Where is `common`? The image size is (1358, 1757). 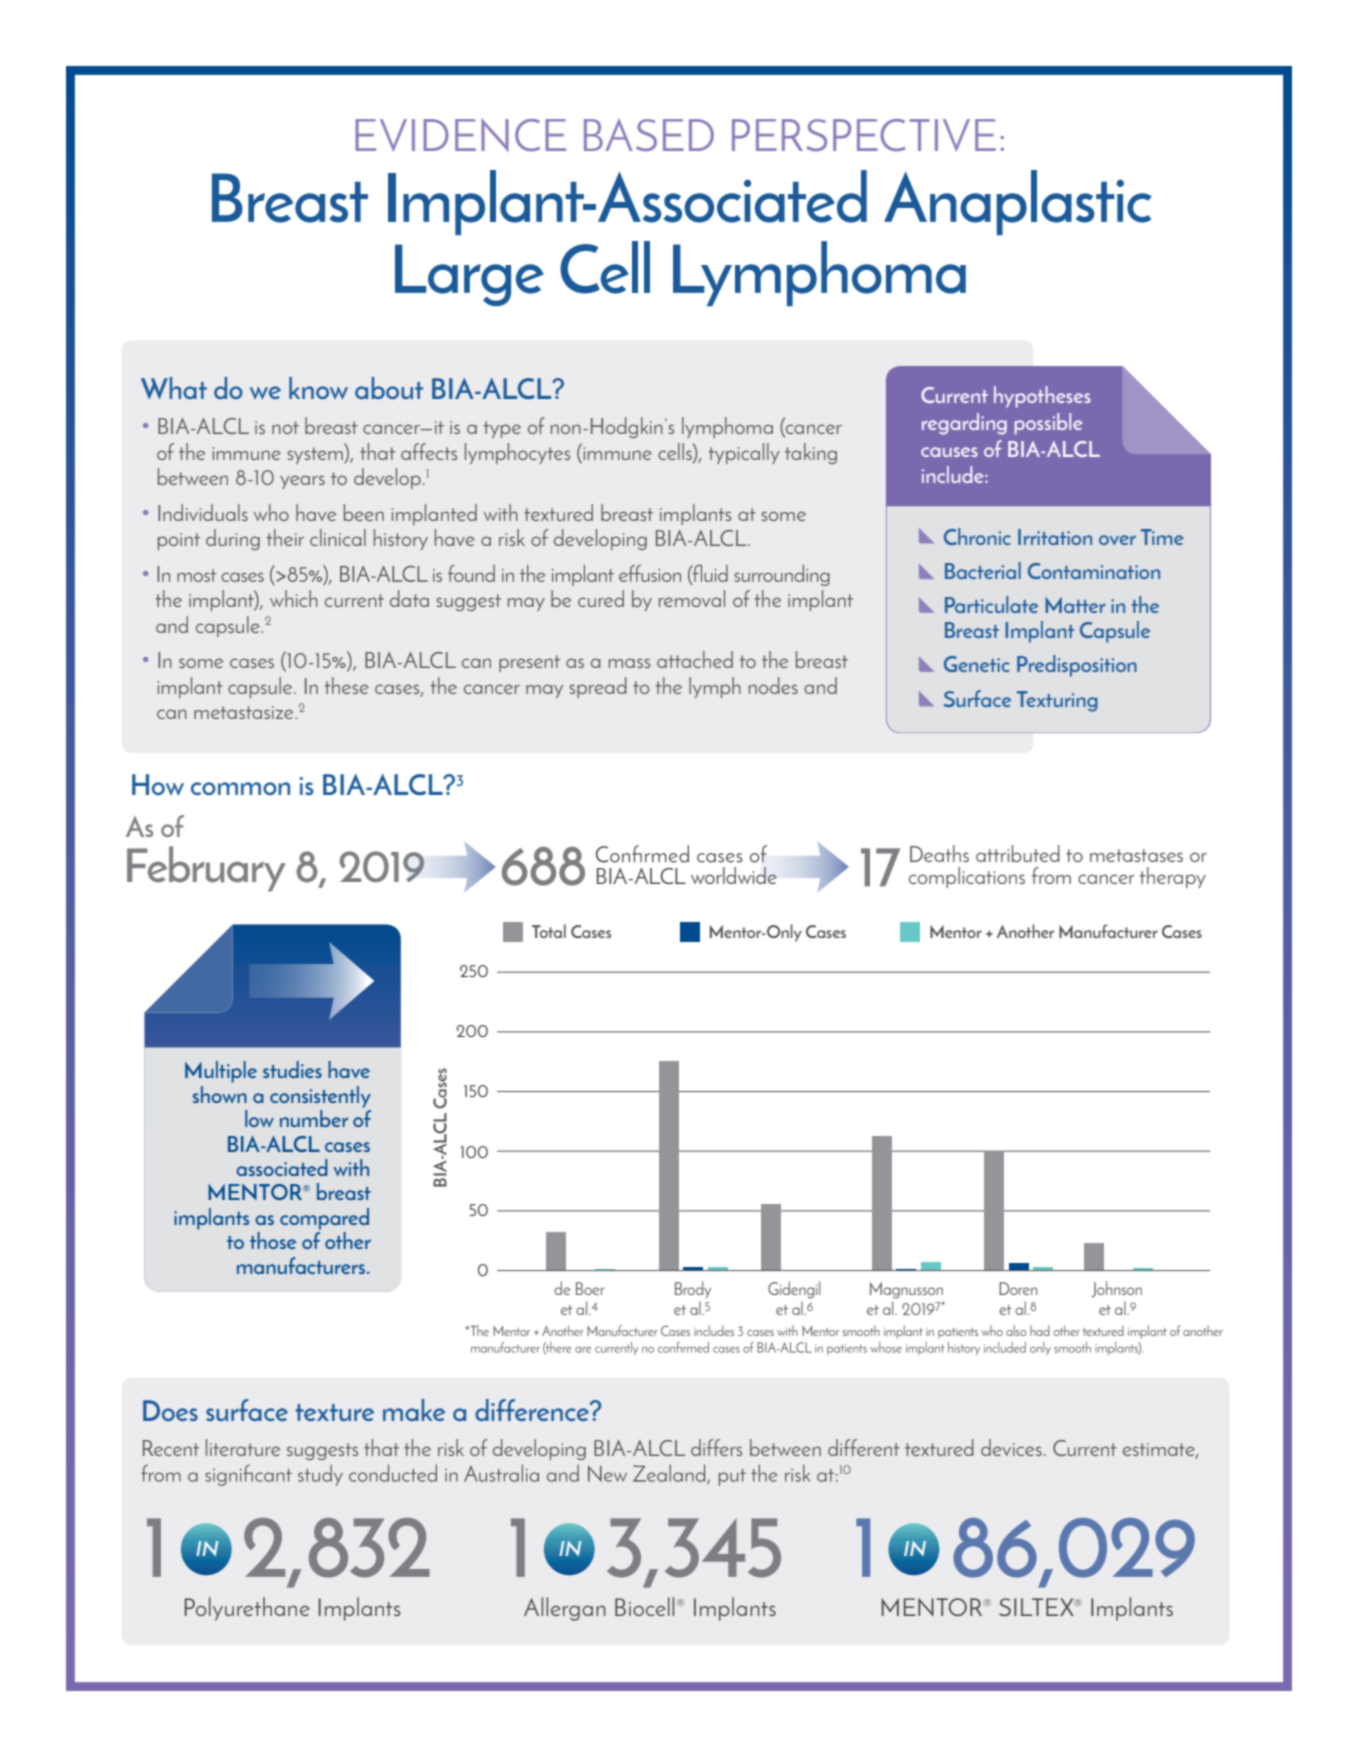
common is located at coordinates (240, 788).
